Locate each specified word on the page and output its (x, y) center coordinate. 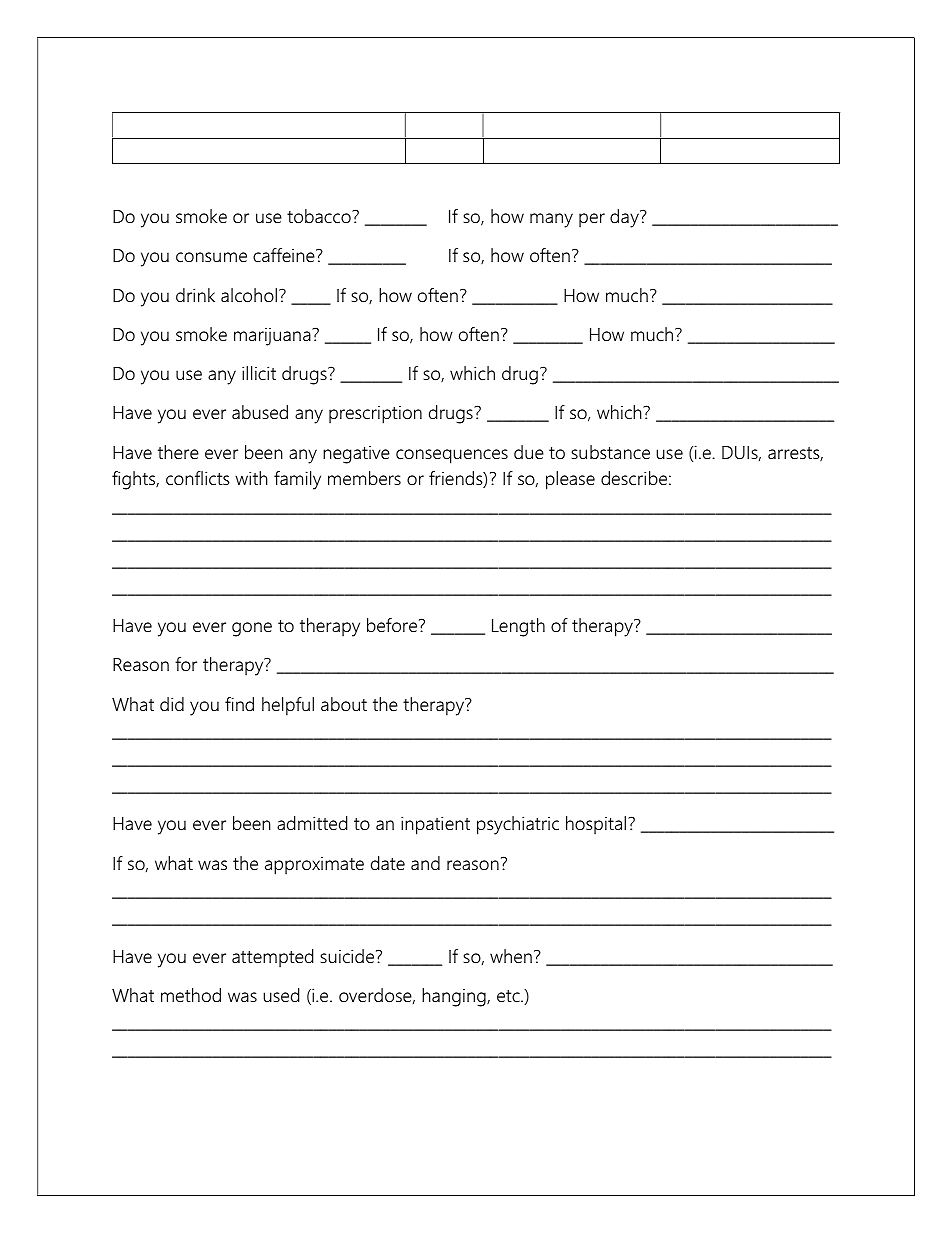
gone (252, 629)
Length (518, 627)
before (393, 625)
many (551, 220)
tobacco (320, 216)
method (191, 995)
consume (211, 257)
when (511, 956)
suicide (349, 956)
